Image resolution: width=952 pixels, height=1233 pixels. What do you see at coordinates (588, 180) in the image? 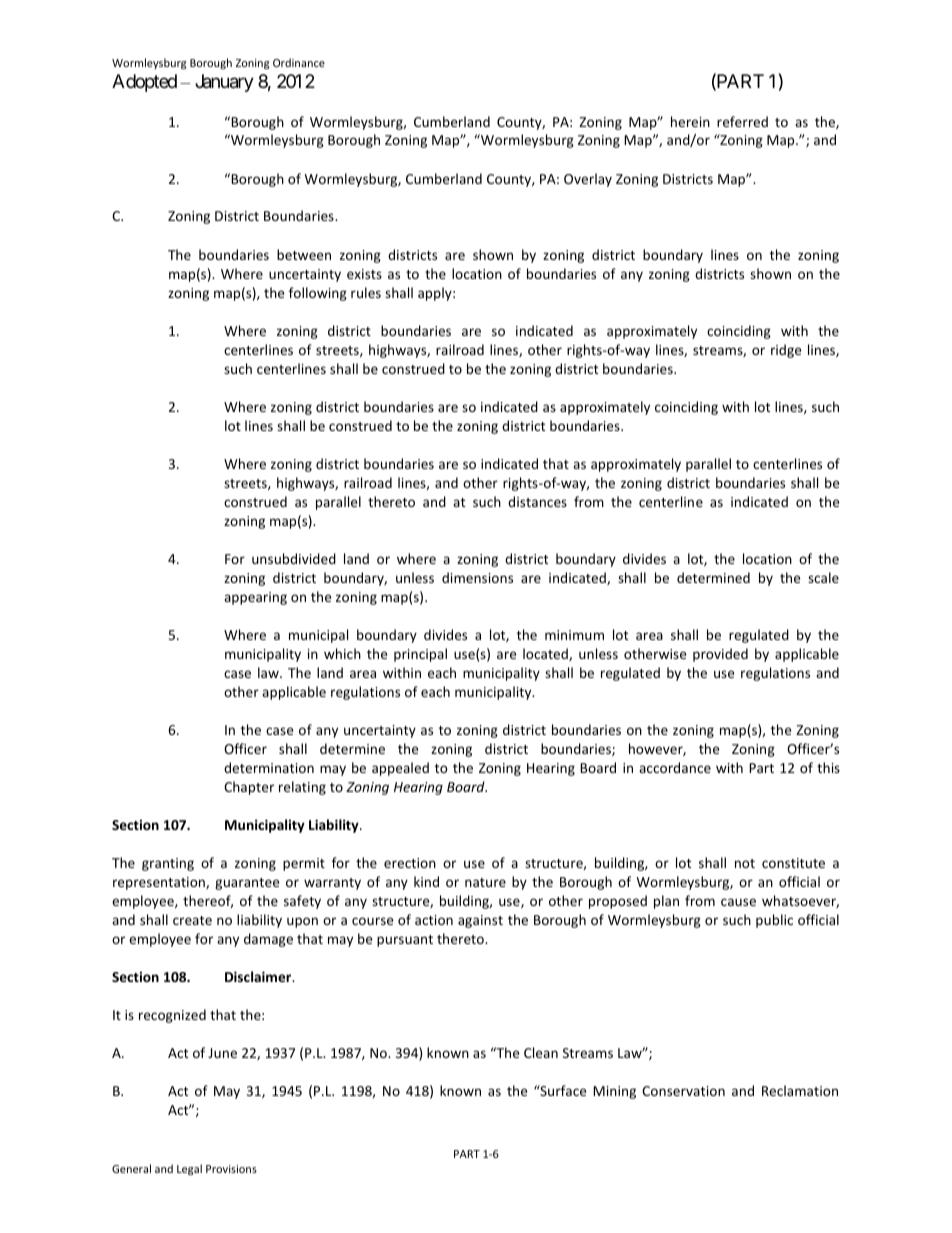
I see `Overlay` at bounding box center [588, 180].
